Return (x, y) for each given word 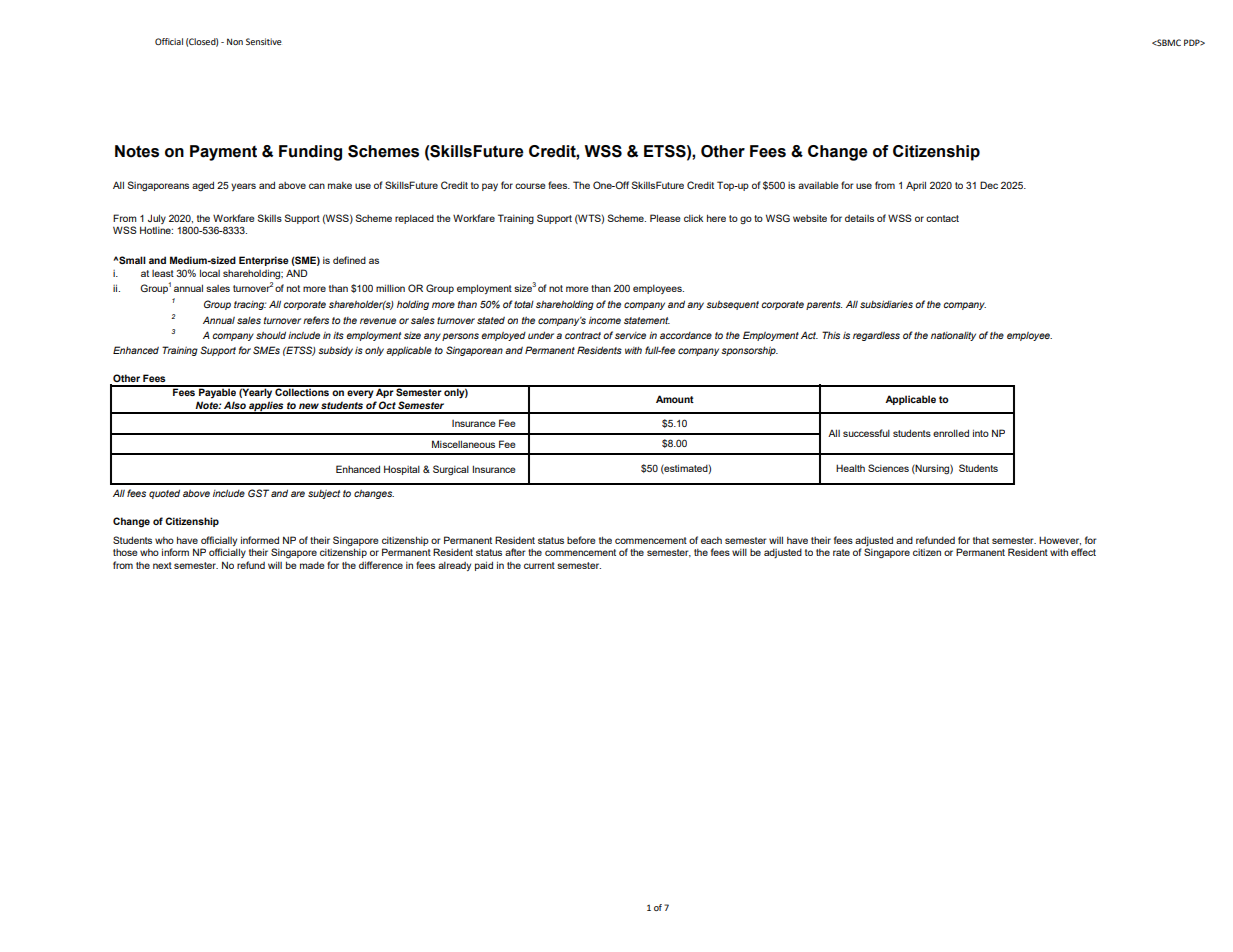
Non (235, 41)
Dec (989, 185)
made (312, 565)
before (581, 540)
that (981, 540)
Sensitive (264, 41)
